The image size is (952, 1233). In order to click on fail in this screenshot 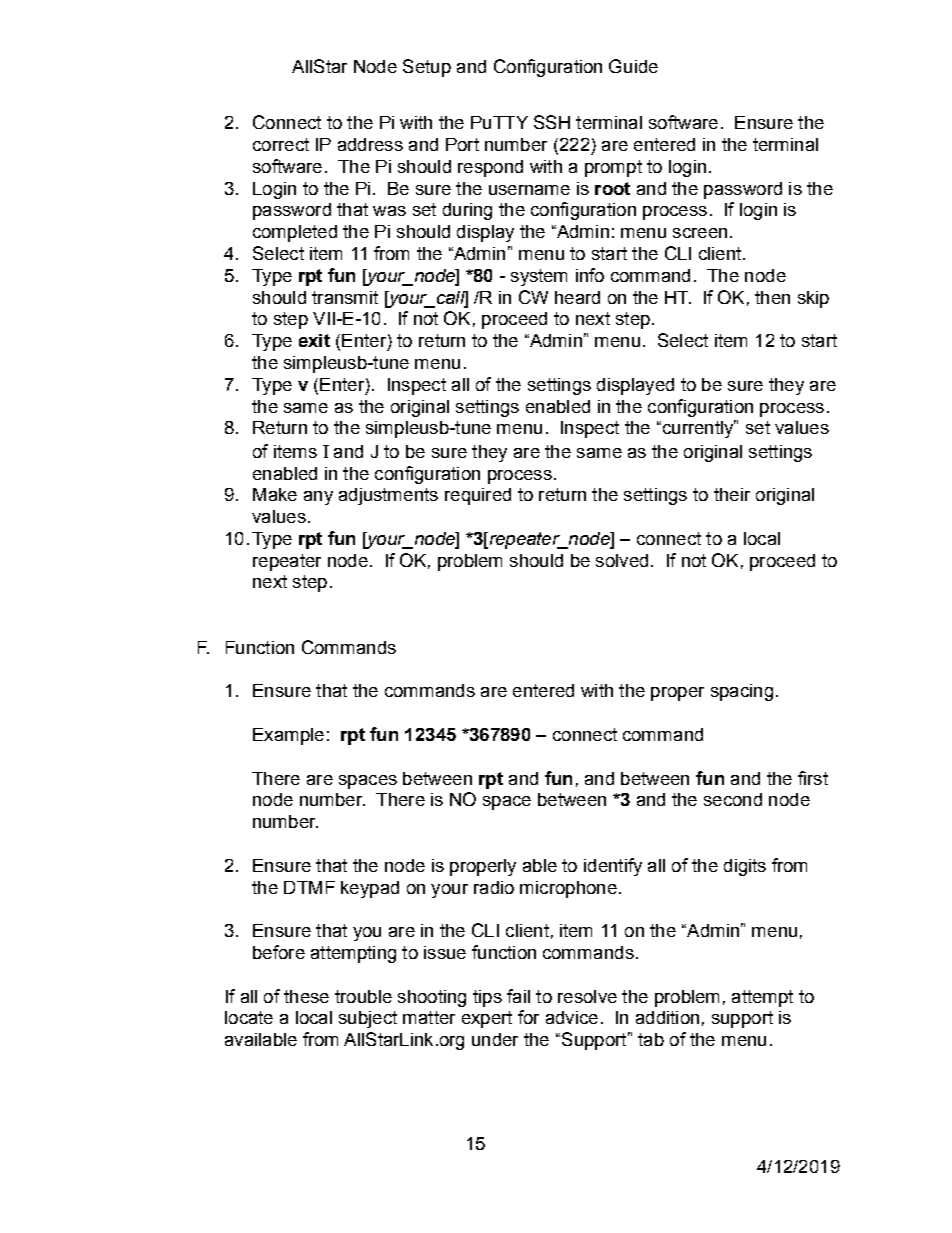, I will do `click(518, 996)`.
